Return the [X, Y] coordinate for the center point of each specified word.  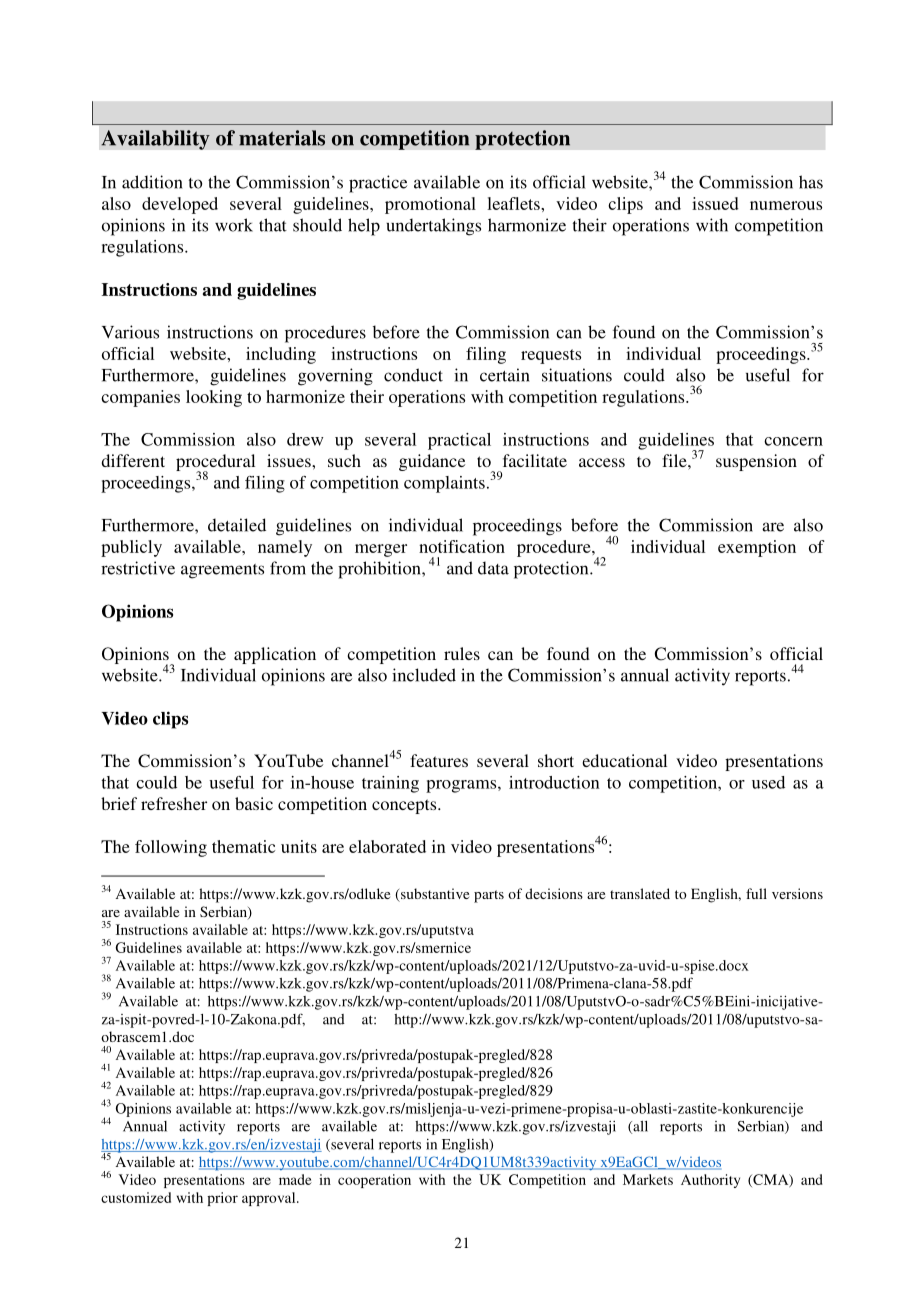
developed [180, 205]
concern [793, 441]
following [171, 848]
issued [715, 203]
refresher [174, 803]
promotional [430, 205]
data [493, 568]
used [768, 782]
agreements [222, 571]
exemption [757, 548]
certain [505, 375]
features [439, 760]
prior [222, 1199]
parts [489, 896]
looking [214, 398]
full [756, 893]
